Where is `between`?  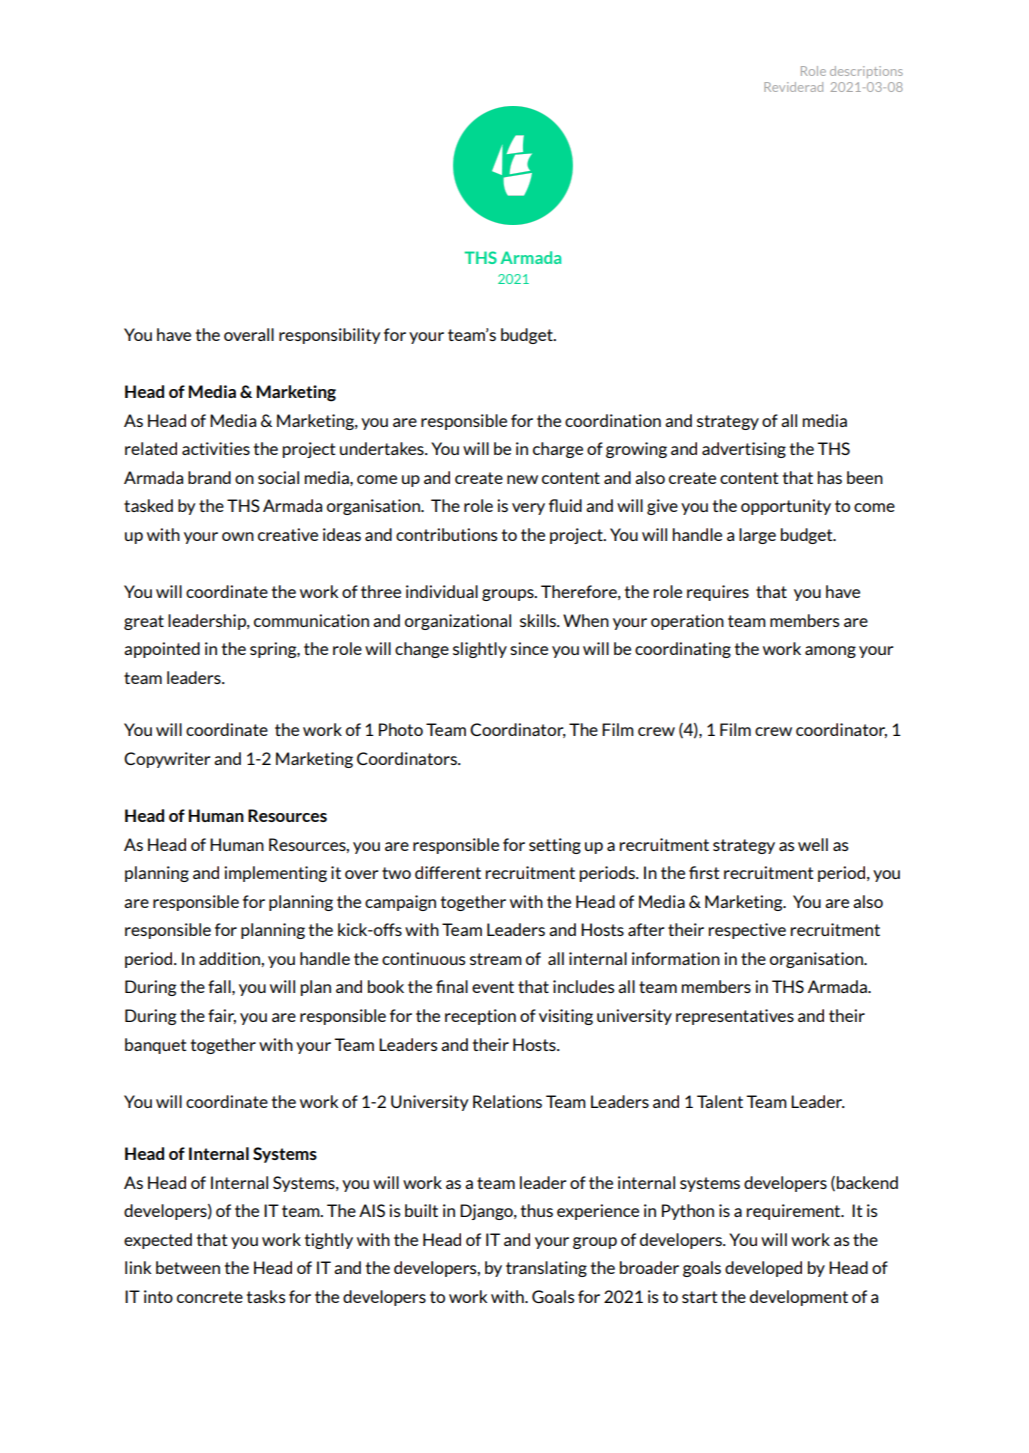
between is located at coordinates (188, 1267).
